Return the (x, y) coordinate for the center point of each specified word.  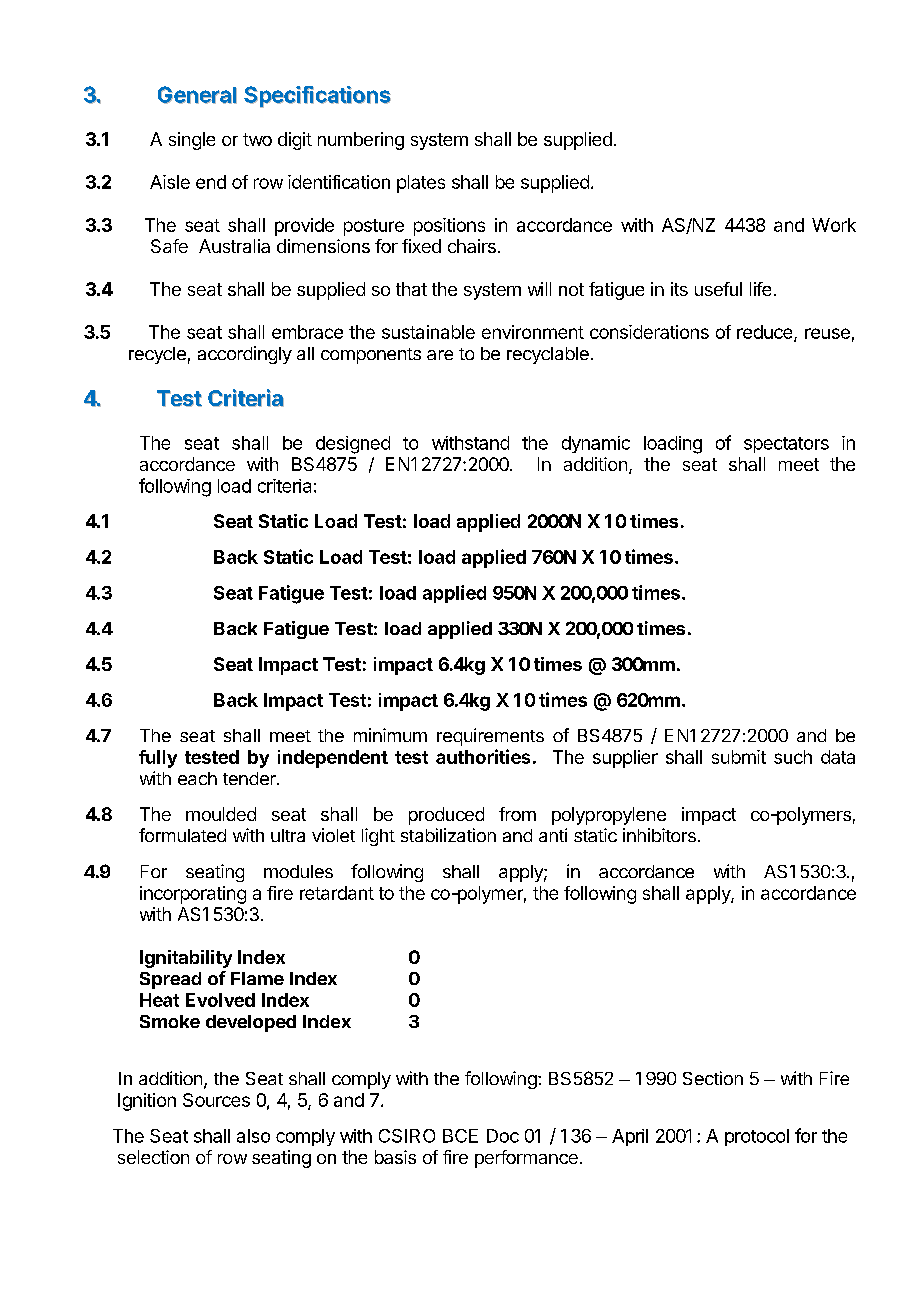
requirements (490, 737)
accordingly (245, 355)
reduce (766, 333)
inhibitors (659, 835)
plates (421, 184)
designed (353, 445)
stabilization (448, 835)
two (257, 139)
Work (834, 225)
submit (739, 757)
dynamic (596, 444)
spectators (786, 445)
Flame (257, 978)
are (440, 355)
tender (250, 778)
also (253, 1136)
